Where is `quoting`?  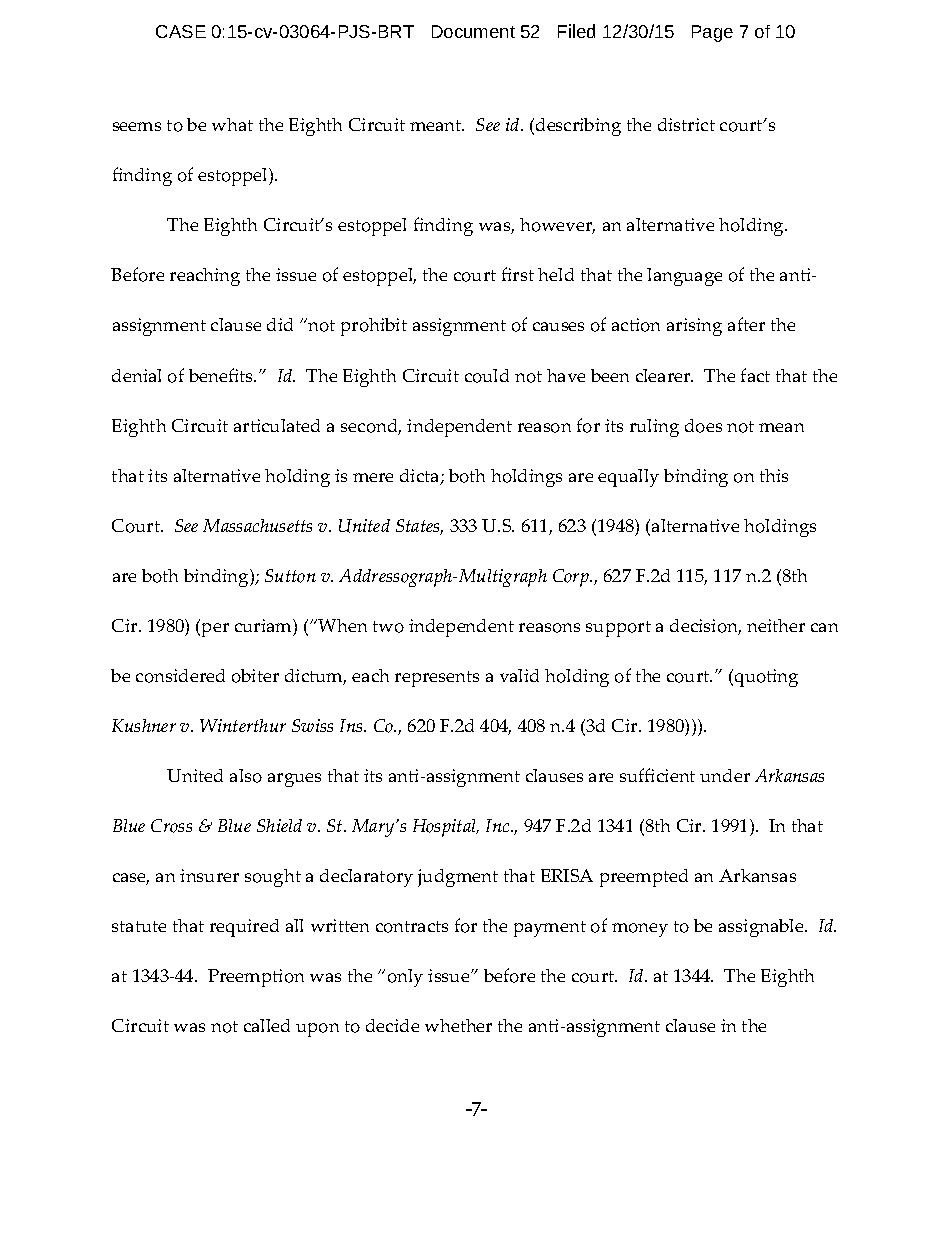
quoting is located at coordinates (766, 678).
